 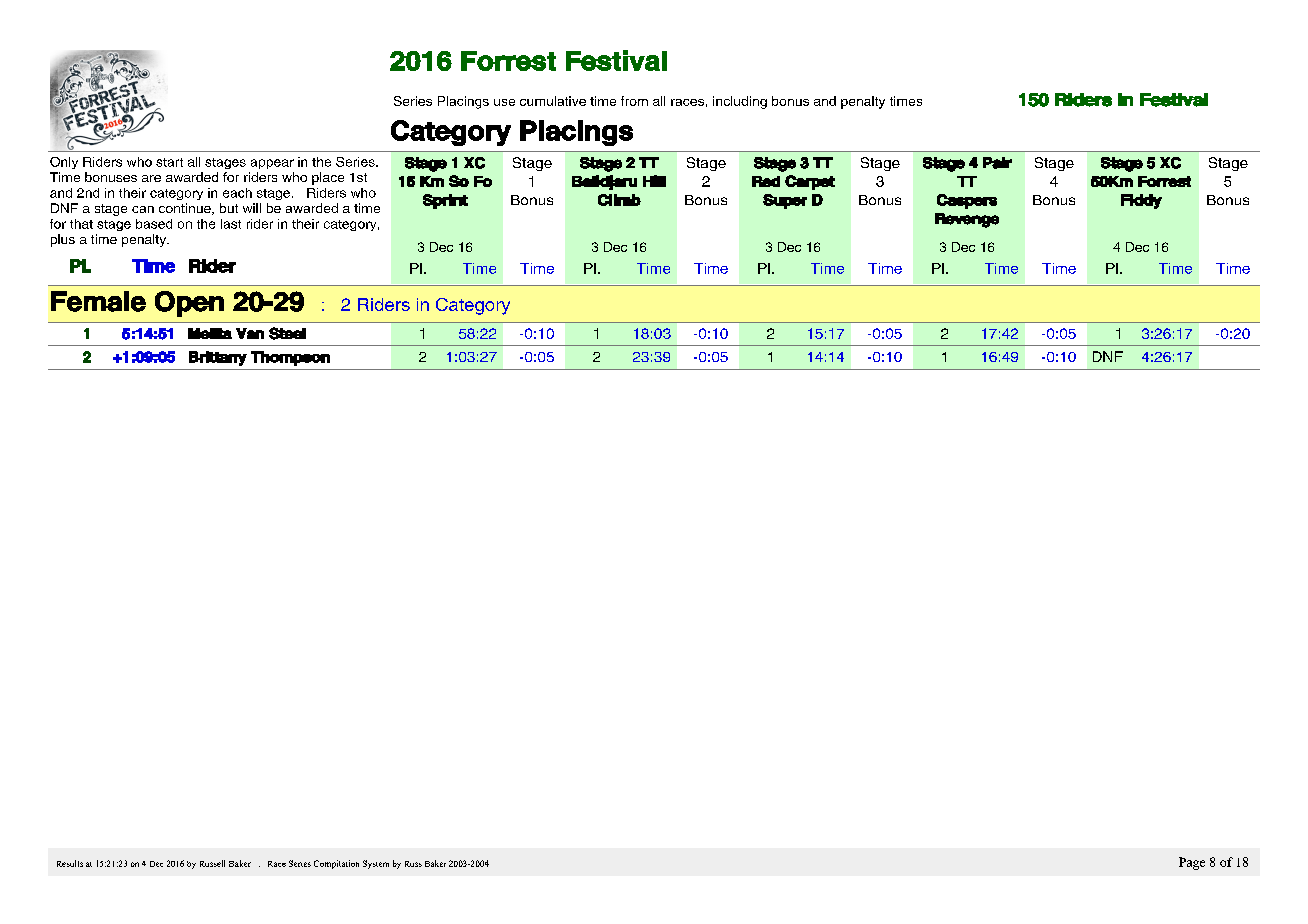 What do you see at coordinates (376, 864) in the screenshot?
I see `System` at bounding box center [376, 864].
